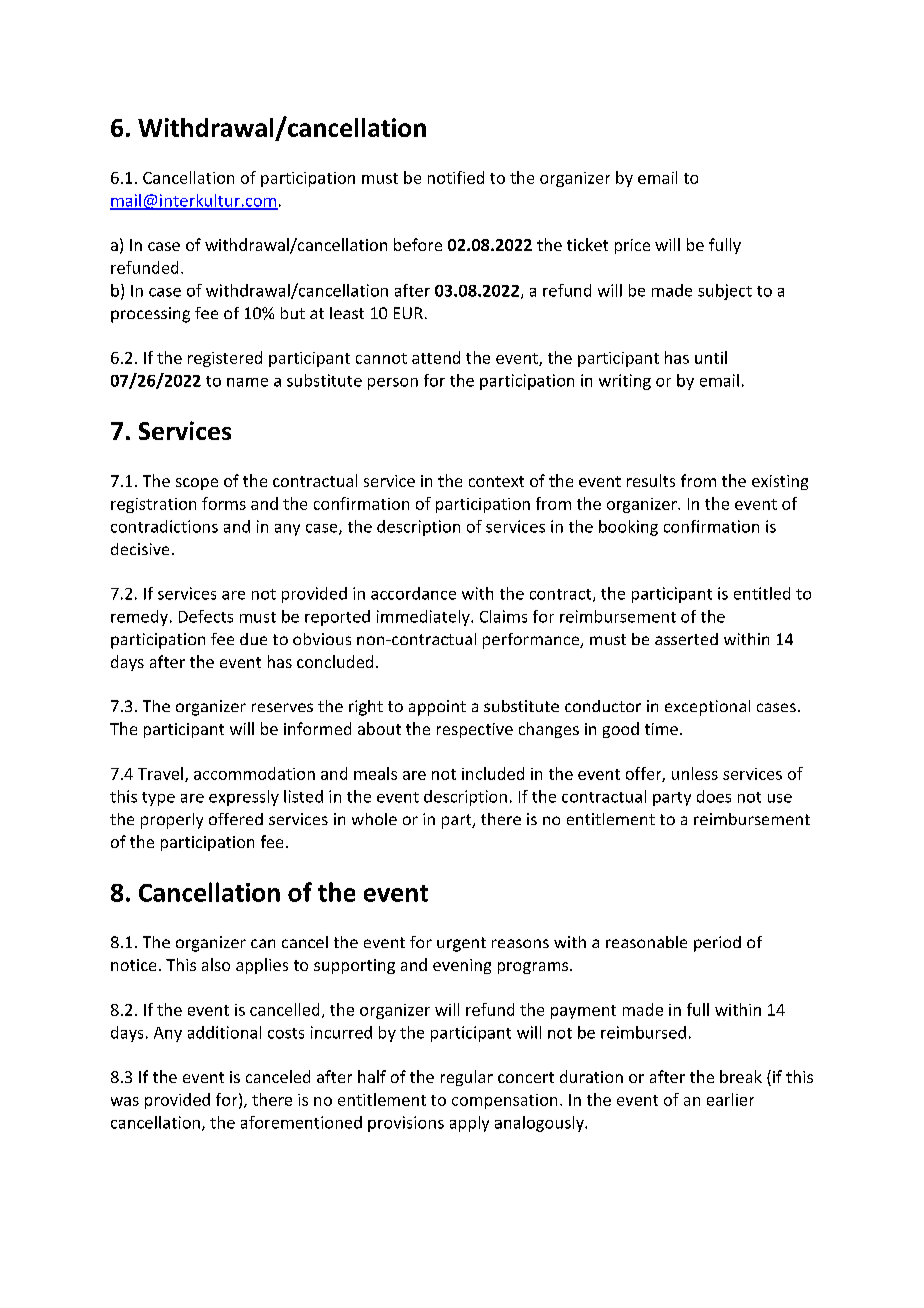 Image resolution: width=924 pixels, height=1308 pixels. Describe the element at coordinates (651, 480) in the screenshot. I see `results` at that location.
